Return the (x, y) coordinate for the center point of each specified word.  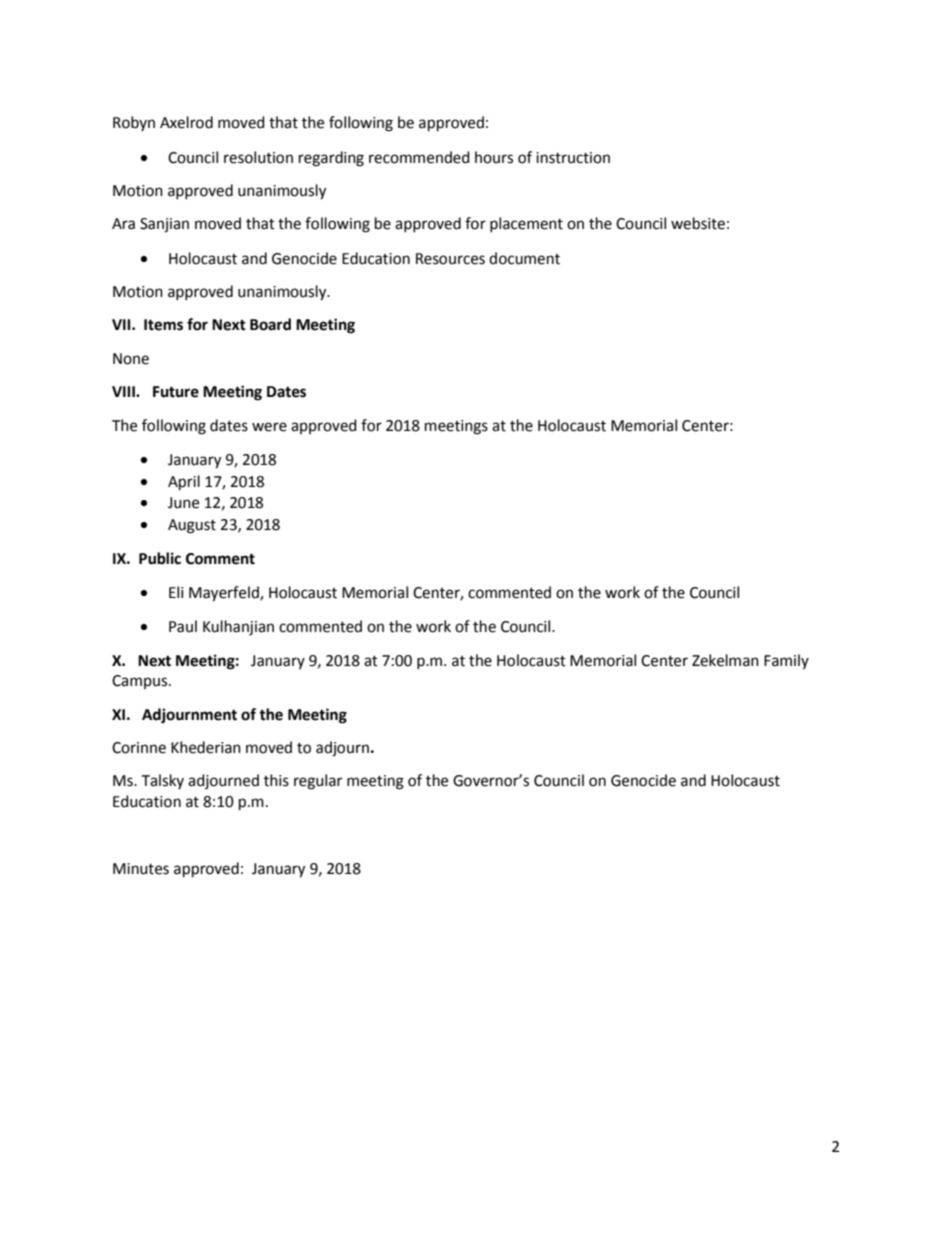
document (524, 258)
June (183, 503)
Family (786, 661)
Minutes (141, 869)
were (269, 427)
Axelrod (186, 122)
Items (163, 325)
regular (318, 782)
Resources (450, 259)
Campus (141, 682)
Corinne (139, 748)
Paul (183, 626)
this (276, 780)
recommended (419, 157)
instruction (573, 158)
